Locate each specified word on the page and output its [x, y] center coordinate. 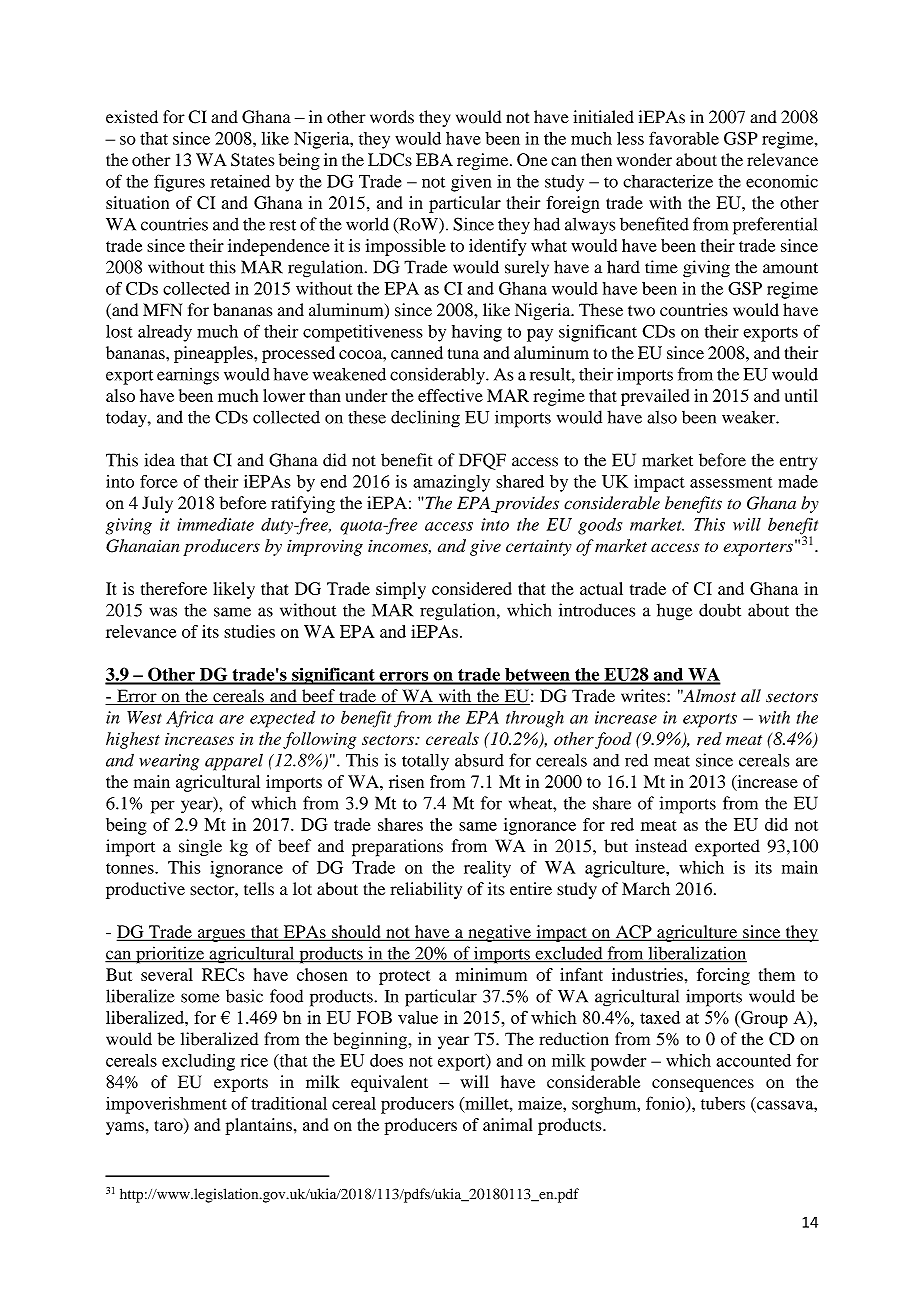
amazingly [451, 483]
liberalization [696, 954]
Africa [189, 719]
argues [221, 935]
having [477, 333]
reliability [426, 890]
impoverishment [166, 1105]
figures [179, 183]
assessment [731, 482]
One [532, 160]
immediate [215, 524]
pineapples [214, 354]
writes [644, 696]
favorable [684, 138]
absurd [479, 760]
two [641, 311]
